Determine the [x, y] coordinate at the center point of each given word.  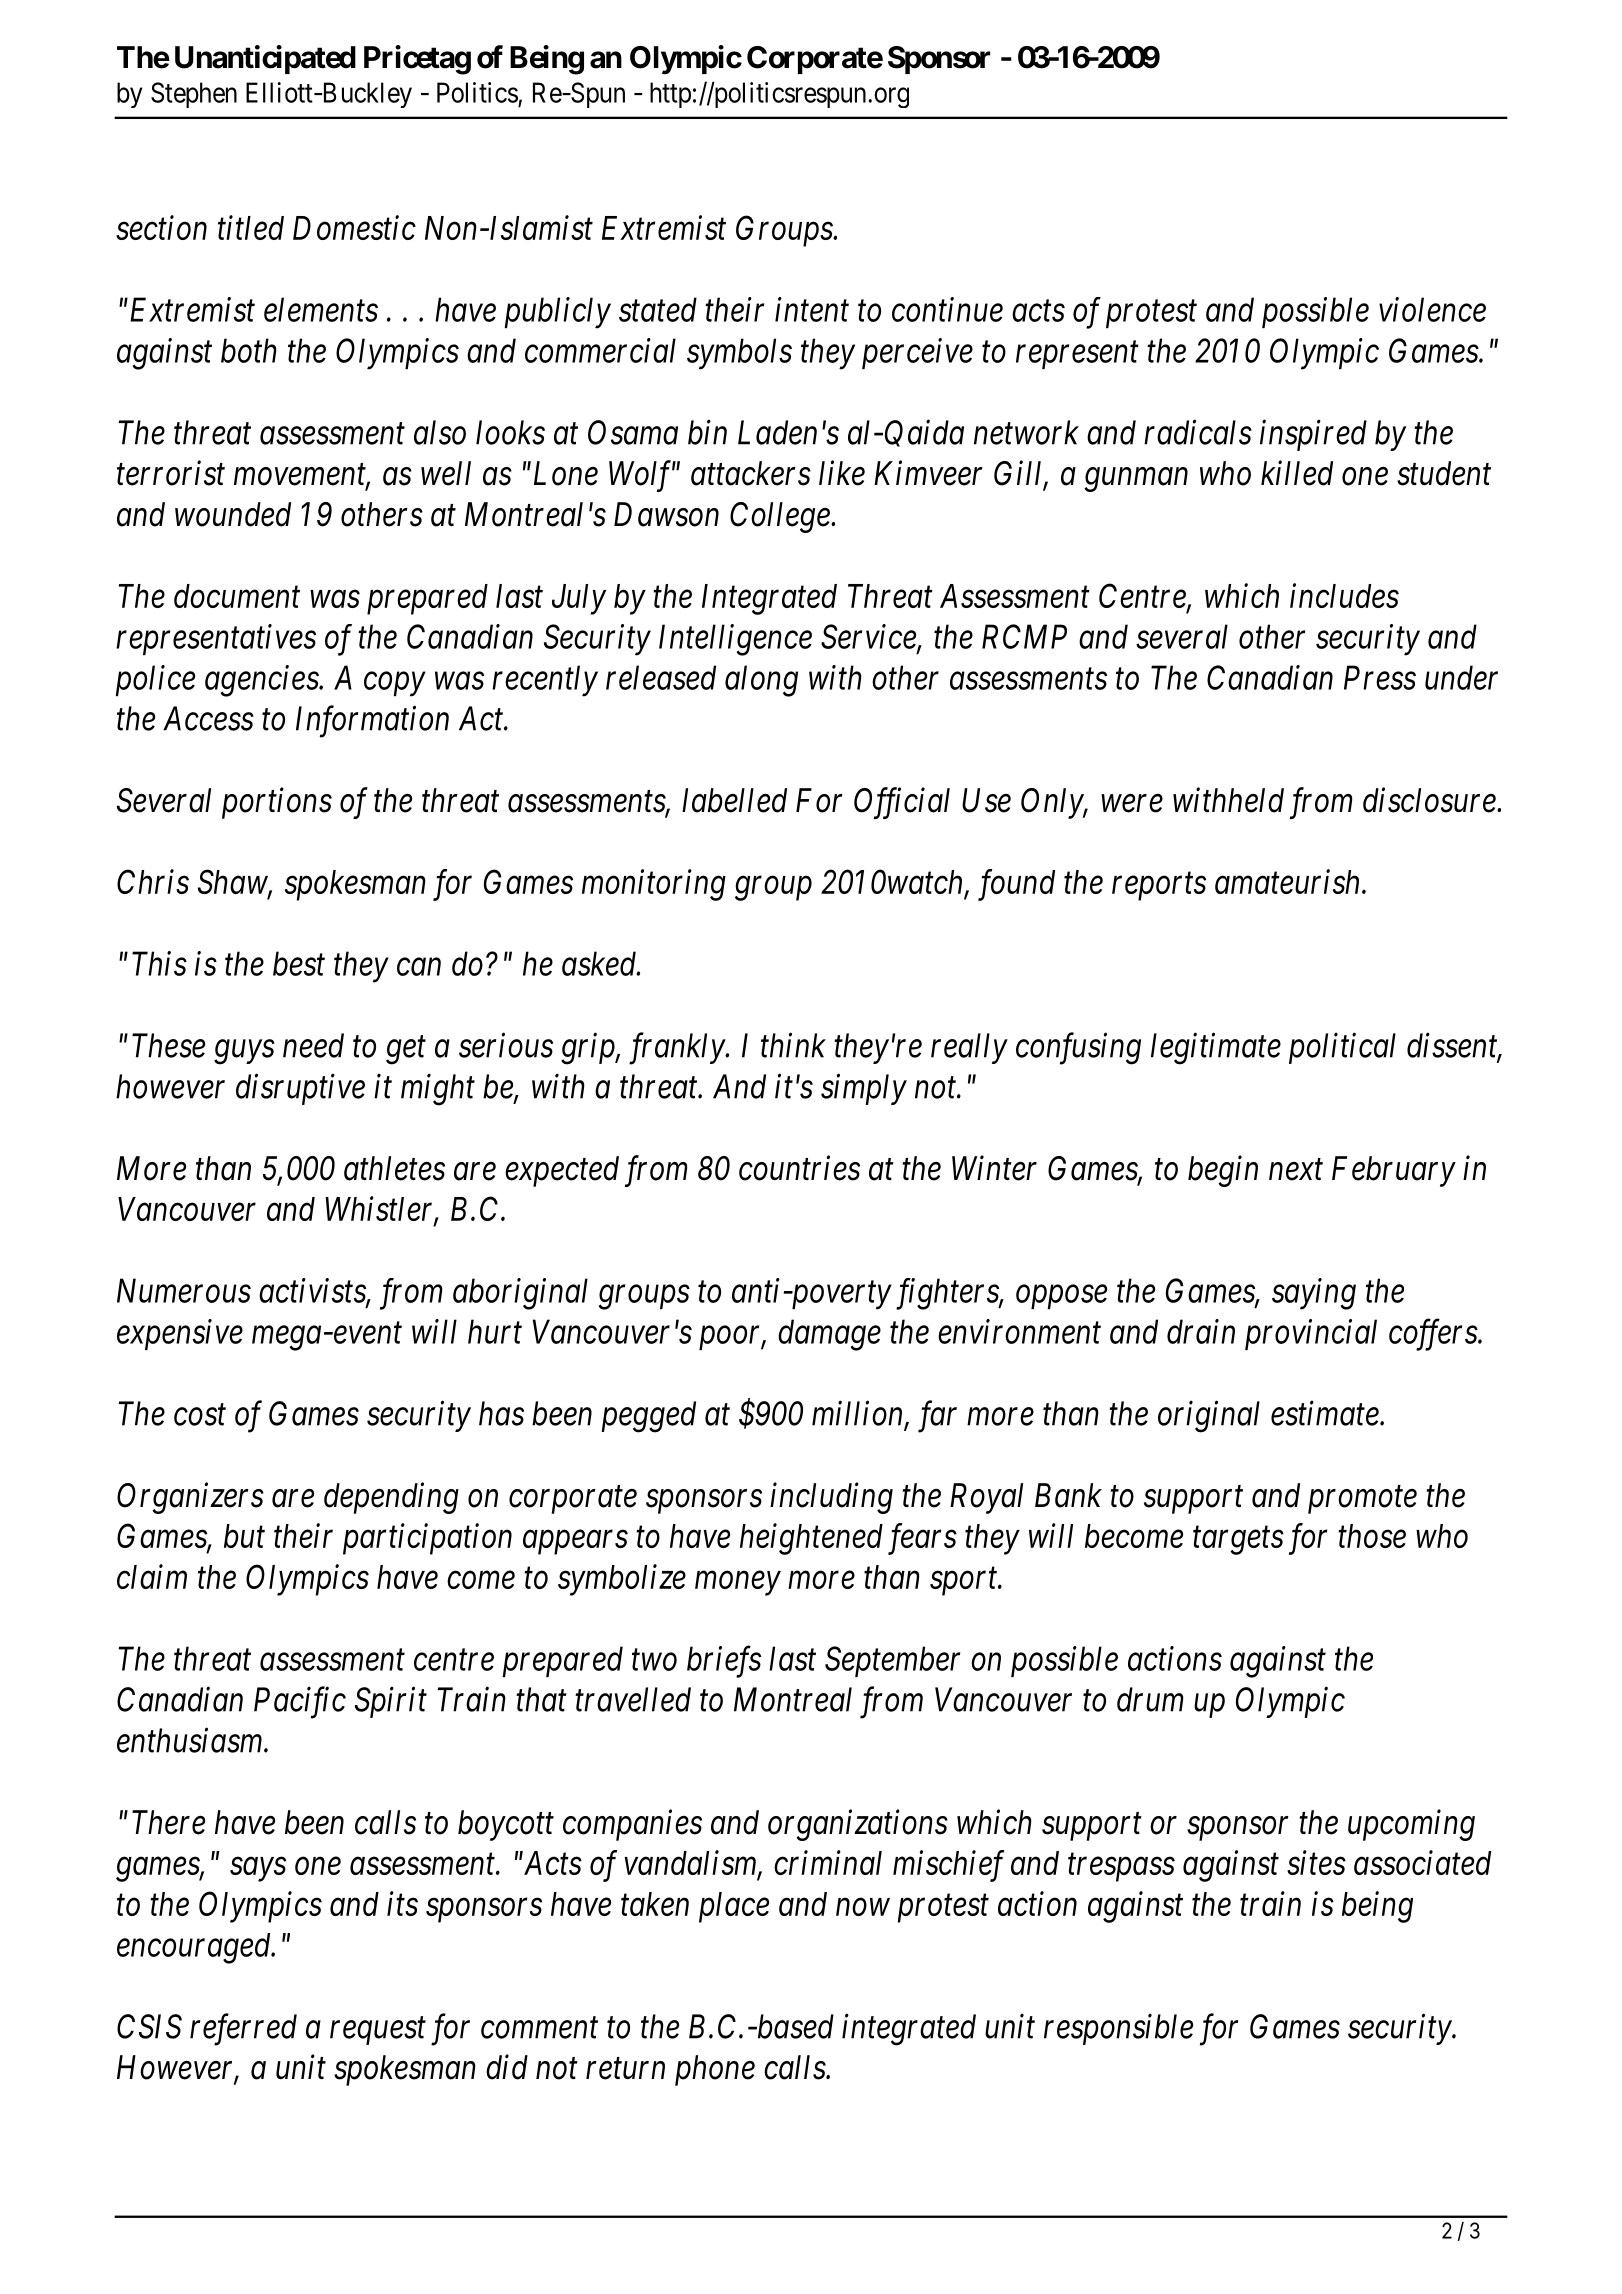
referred [243, 2029]
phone [715, 2070]
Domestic [354, 228]
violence [1432, 309]
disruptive [300, 1089]
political [1342, 1048]
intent [812, 310]
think [793, 1045]
